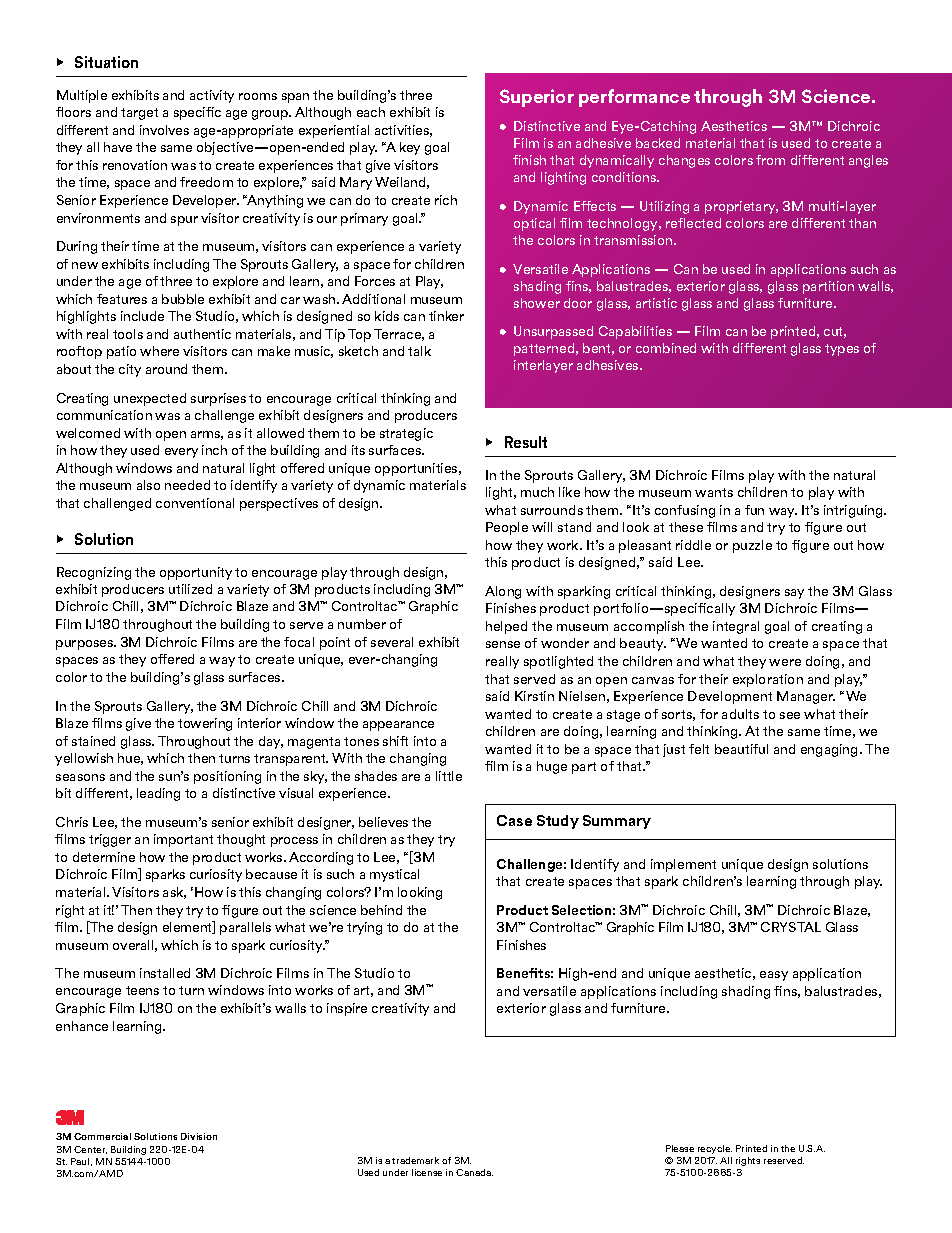  What do you see at coordinates (506, 627) in the screenshot?
I see `helped` at bounding box center [506, 627].
